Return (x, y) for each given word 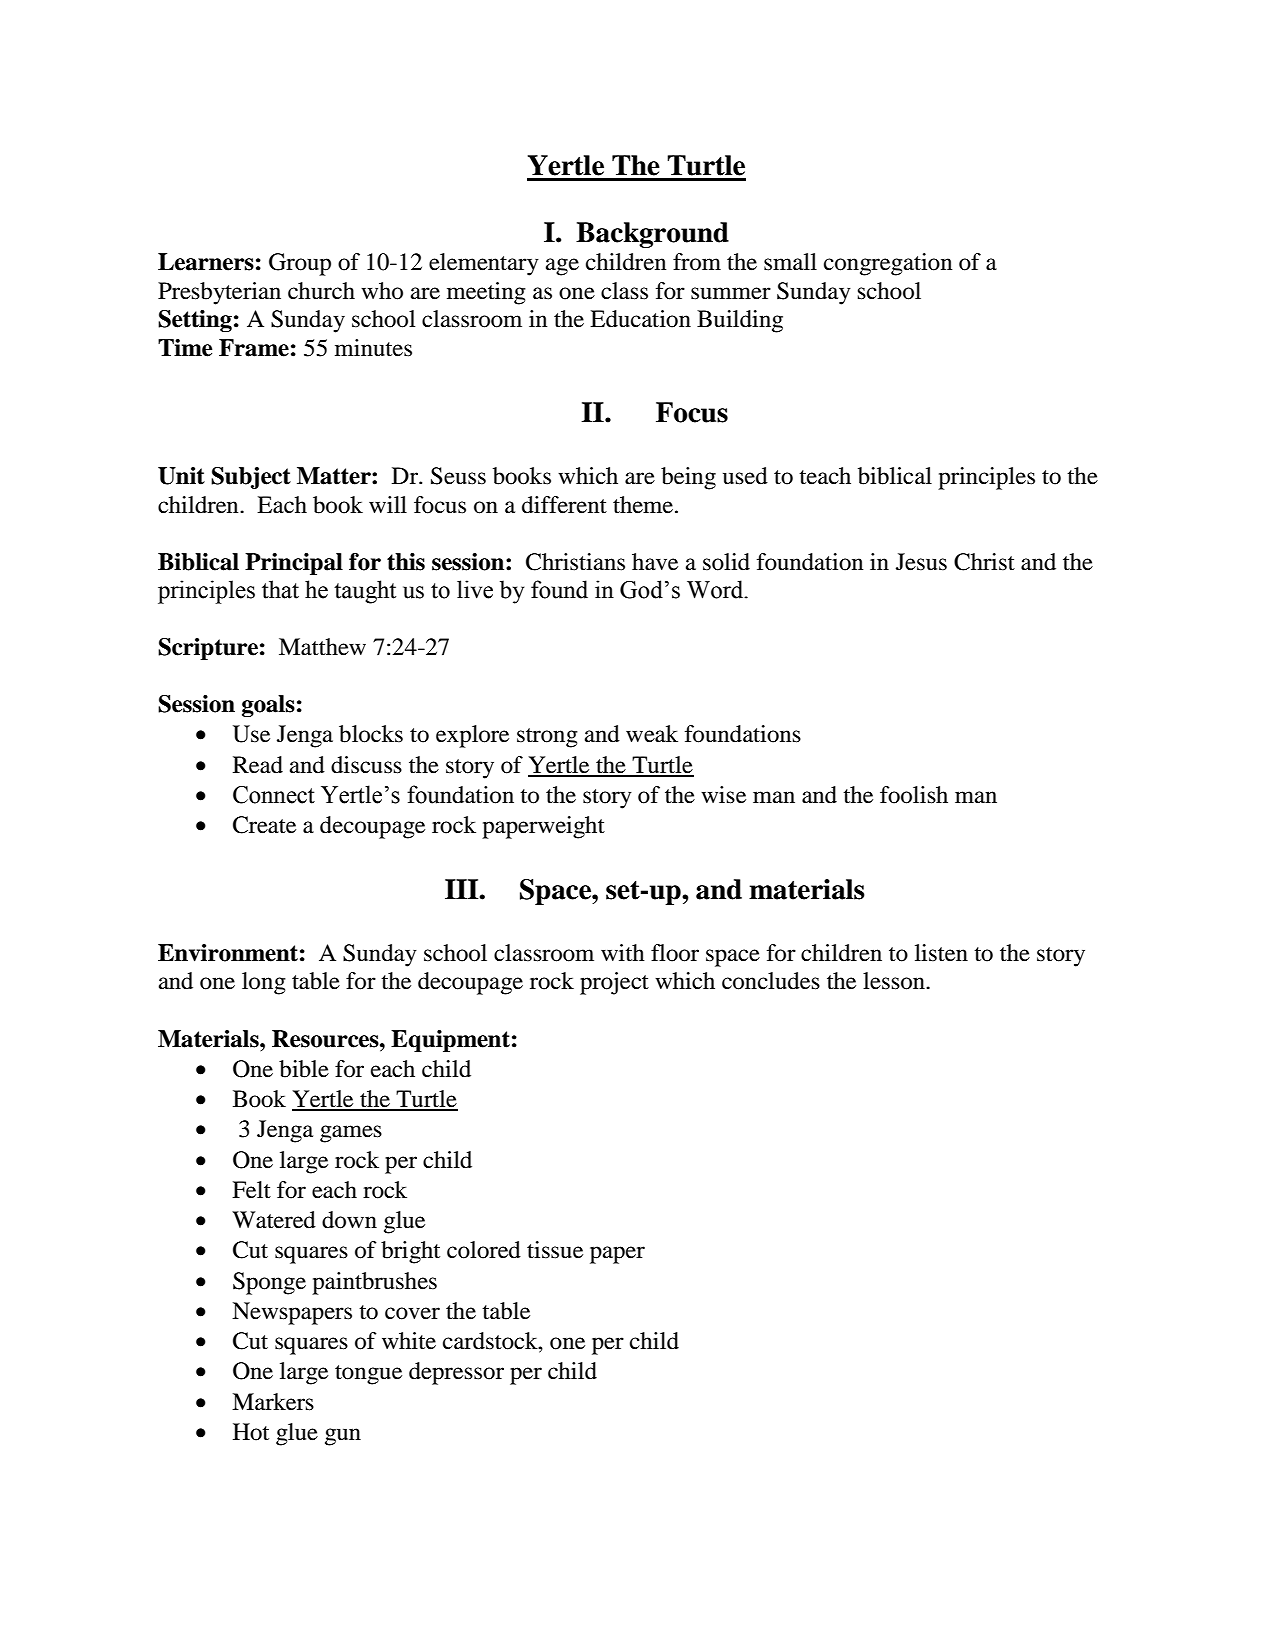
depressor (456, 1373)
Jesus (921, 562)
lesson (895, 981)
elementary (484, 264)
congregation (888, 264)
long (264, 983)
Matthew (322, 647)
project (614, 983)
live (475, 589)
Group (300, 264)
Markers (273, 1402)
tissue (555, 1250)
